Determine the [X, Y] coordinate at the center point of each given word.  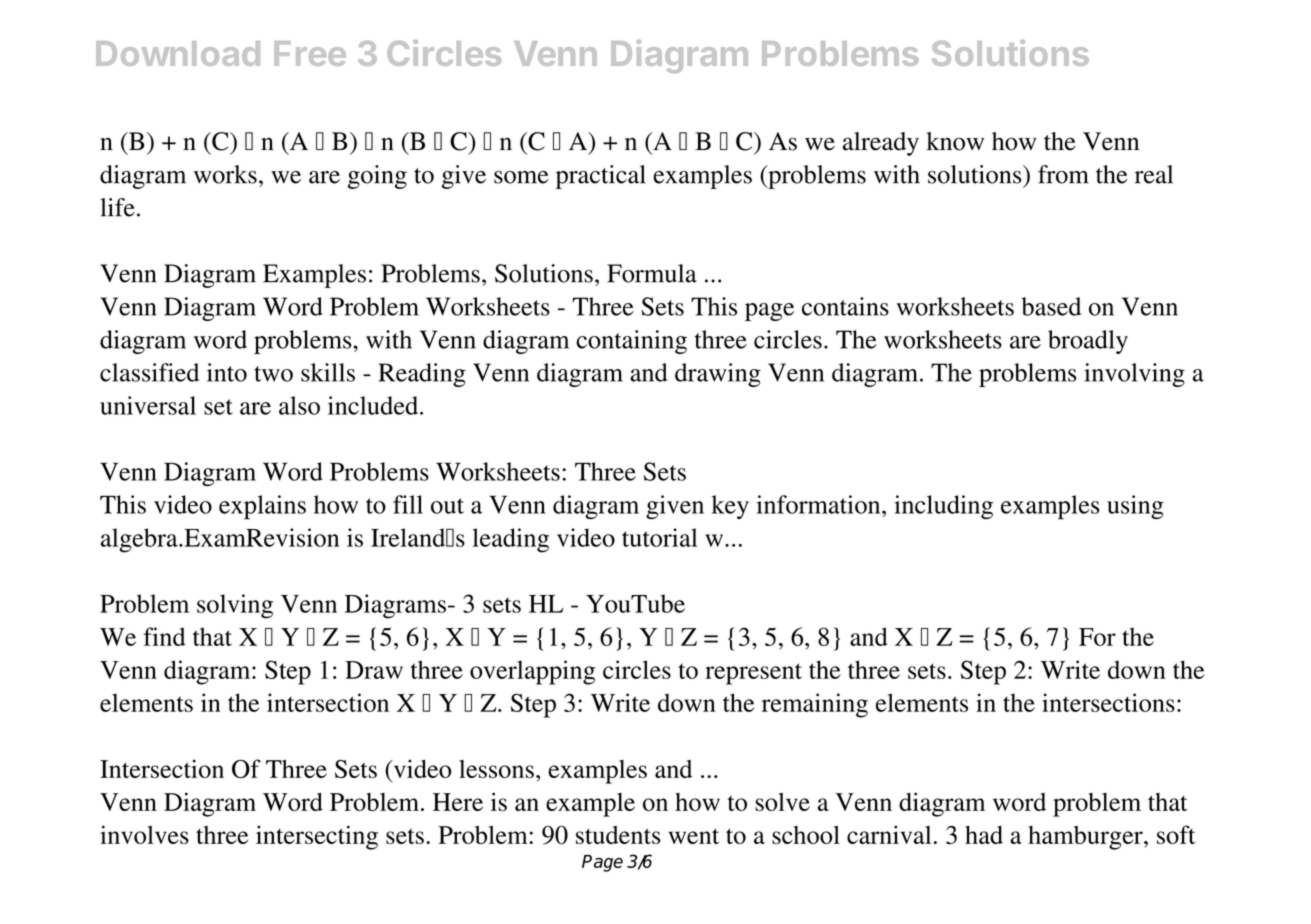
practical [601, 177]
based [1051, 306]
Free [310, 53]
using [1135, 507]
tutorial [660, 537]
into [227, 372]
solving [235, 606]
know [955, 141]
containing [631, 342]
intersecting [317, 837]
